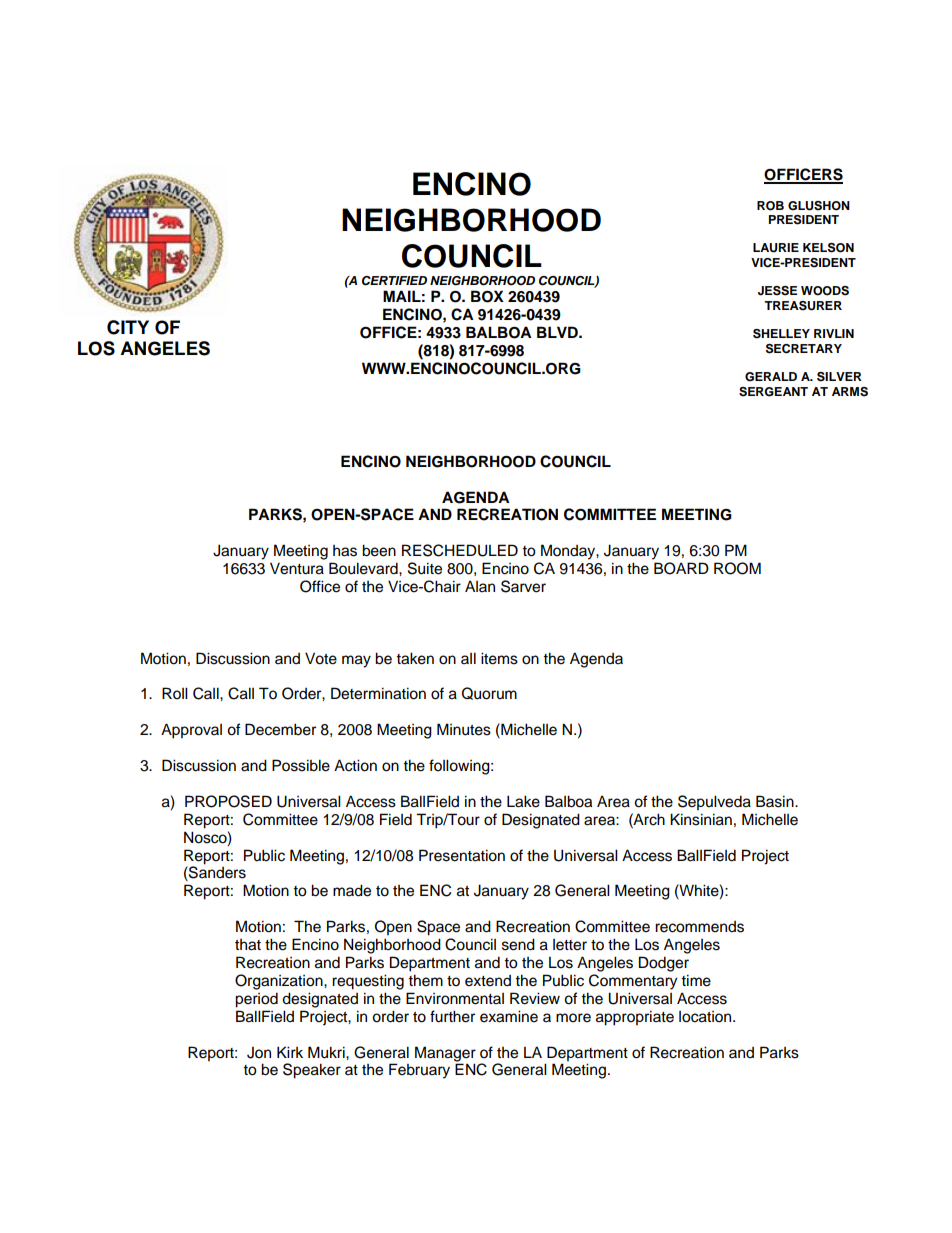 This screenshot has height=1233, width=952. I want to click on BOX, so click(487, 296).
